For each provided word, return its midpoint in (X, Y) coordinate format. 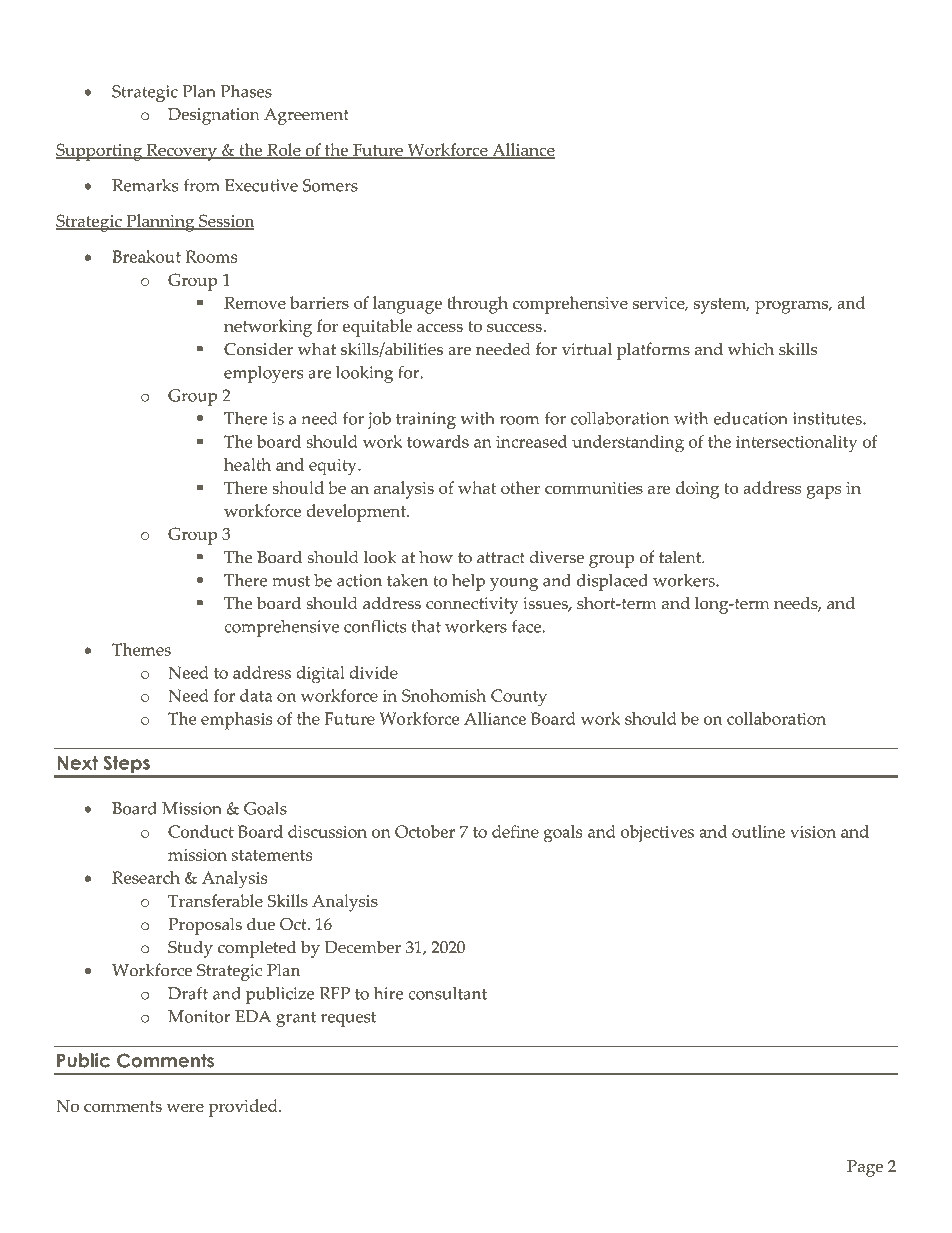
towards (438, 441)
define (515, 831)
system (721, 306)
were (185, 1107)
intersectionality (796, 444)
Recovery (181, 152)
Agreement (306, 116)
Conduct (201, 831)
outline (758, 831)
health (247, 464)
